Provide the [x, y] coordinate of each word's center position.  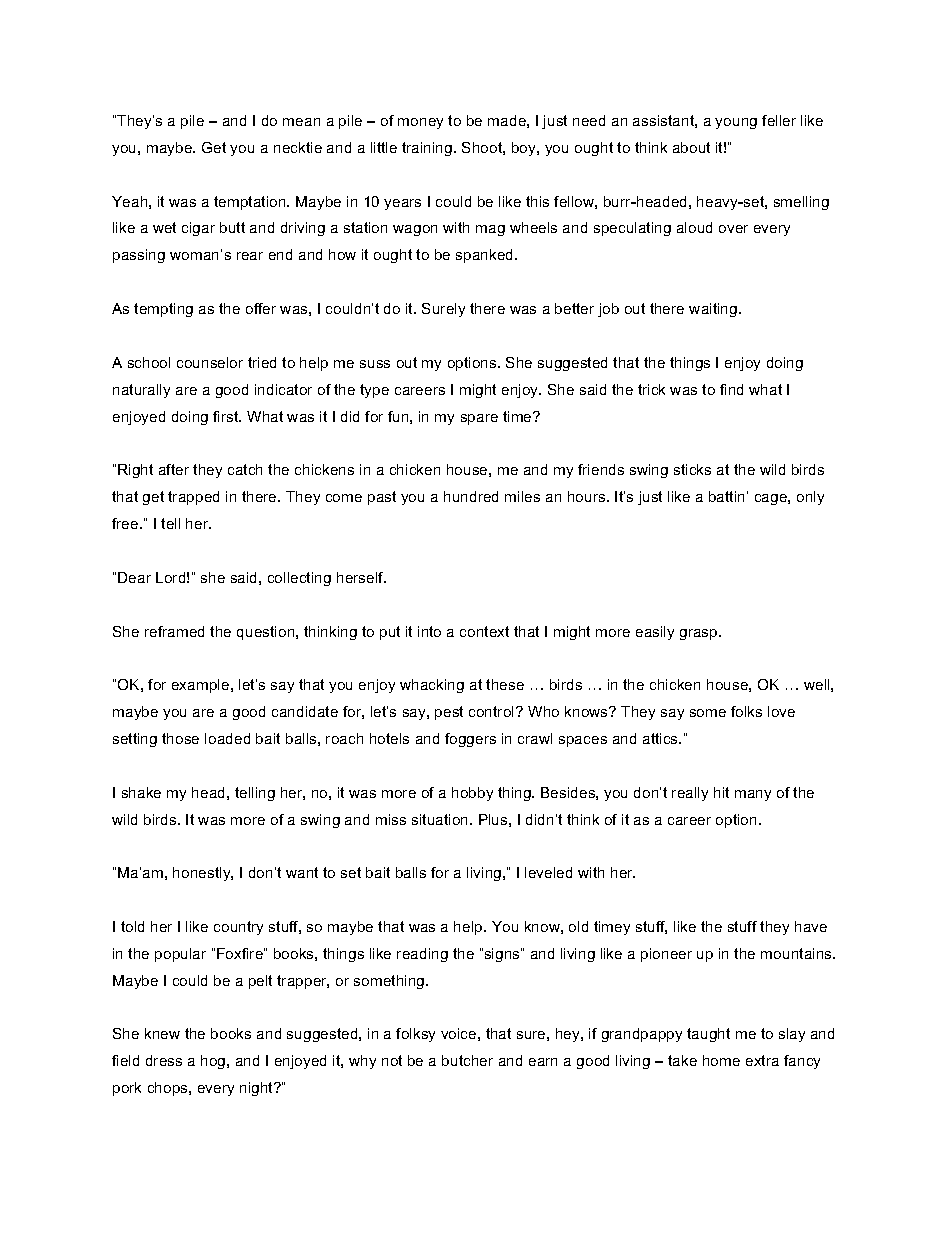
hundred [471, 496]
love [781, 711]
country [238, 928]
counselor [210, 362]
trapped [193, 498]
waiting [714, 310]
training [428, 149]
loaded [227, 738]
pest [449, 713]
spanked [486, 256]
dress [164, 1060]
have [811, 926]
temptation [251, 203]
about [691, 147]
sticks [692, 469]
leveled [548, 872]
